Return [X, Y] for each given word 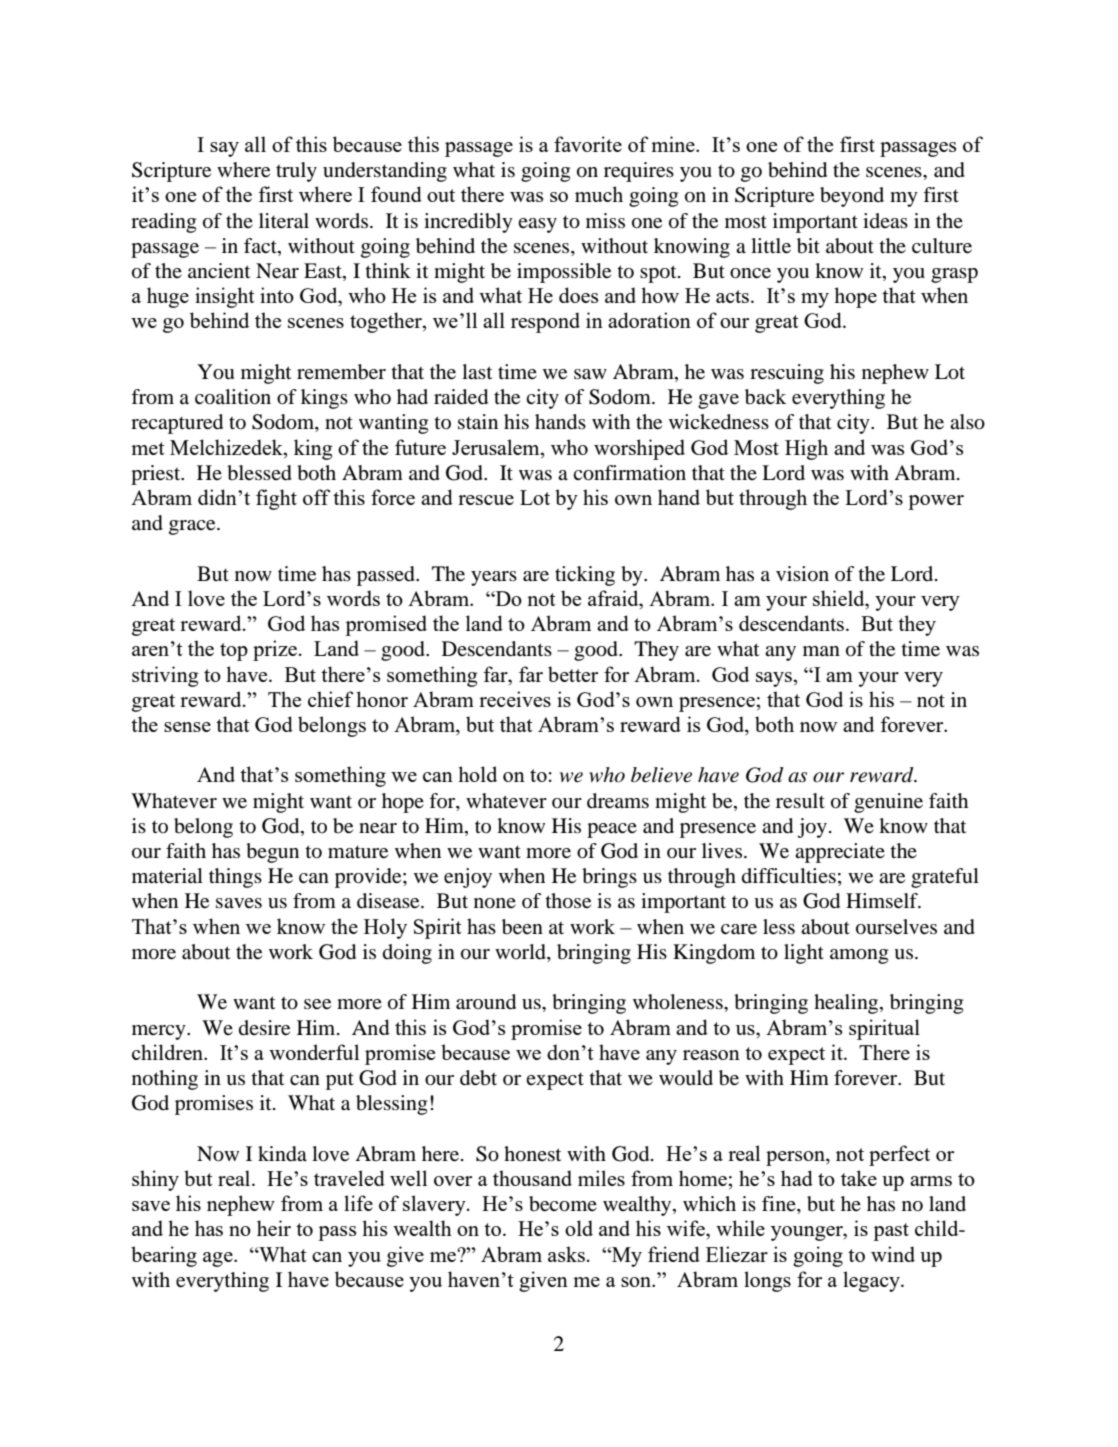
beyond [852, 197]
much [599, 194]
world [521, 953]
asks [566, 1254]
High [806, 449]
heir [274, 1228]
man [821, 651]
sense [187, 727]
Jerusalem [497, 447]
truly [296, 172]
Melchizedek [227, 447]
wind [893, 1254]
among [859, 956]
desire [264, 1028]
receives [515, 699]
